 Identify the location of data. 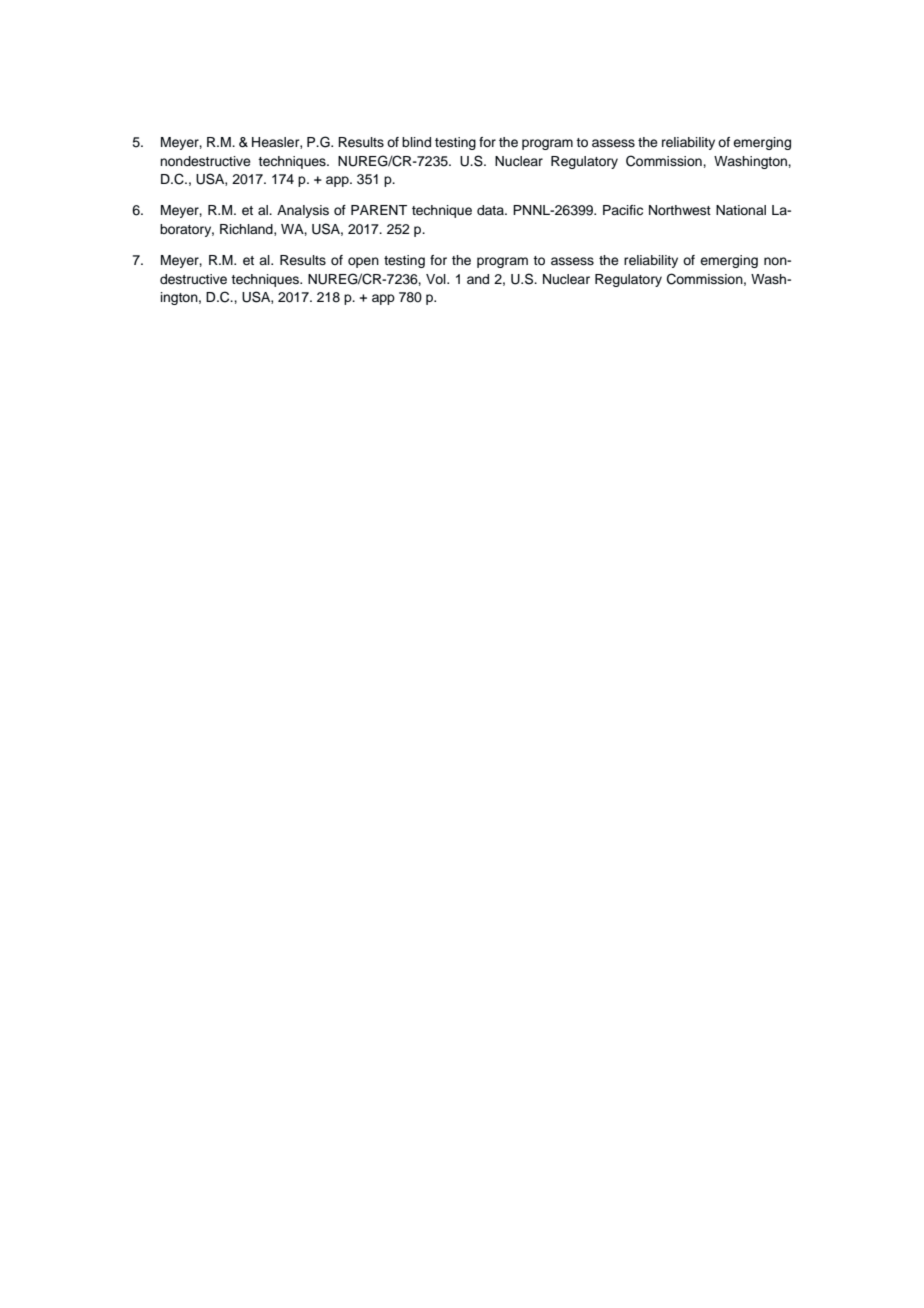
(491, 210).
